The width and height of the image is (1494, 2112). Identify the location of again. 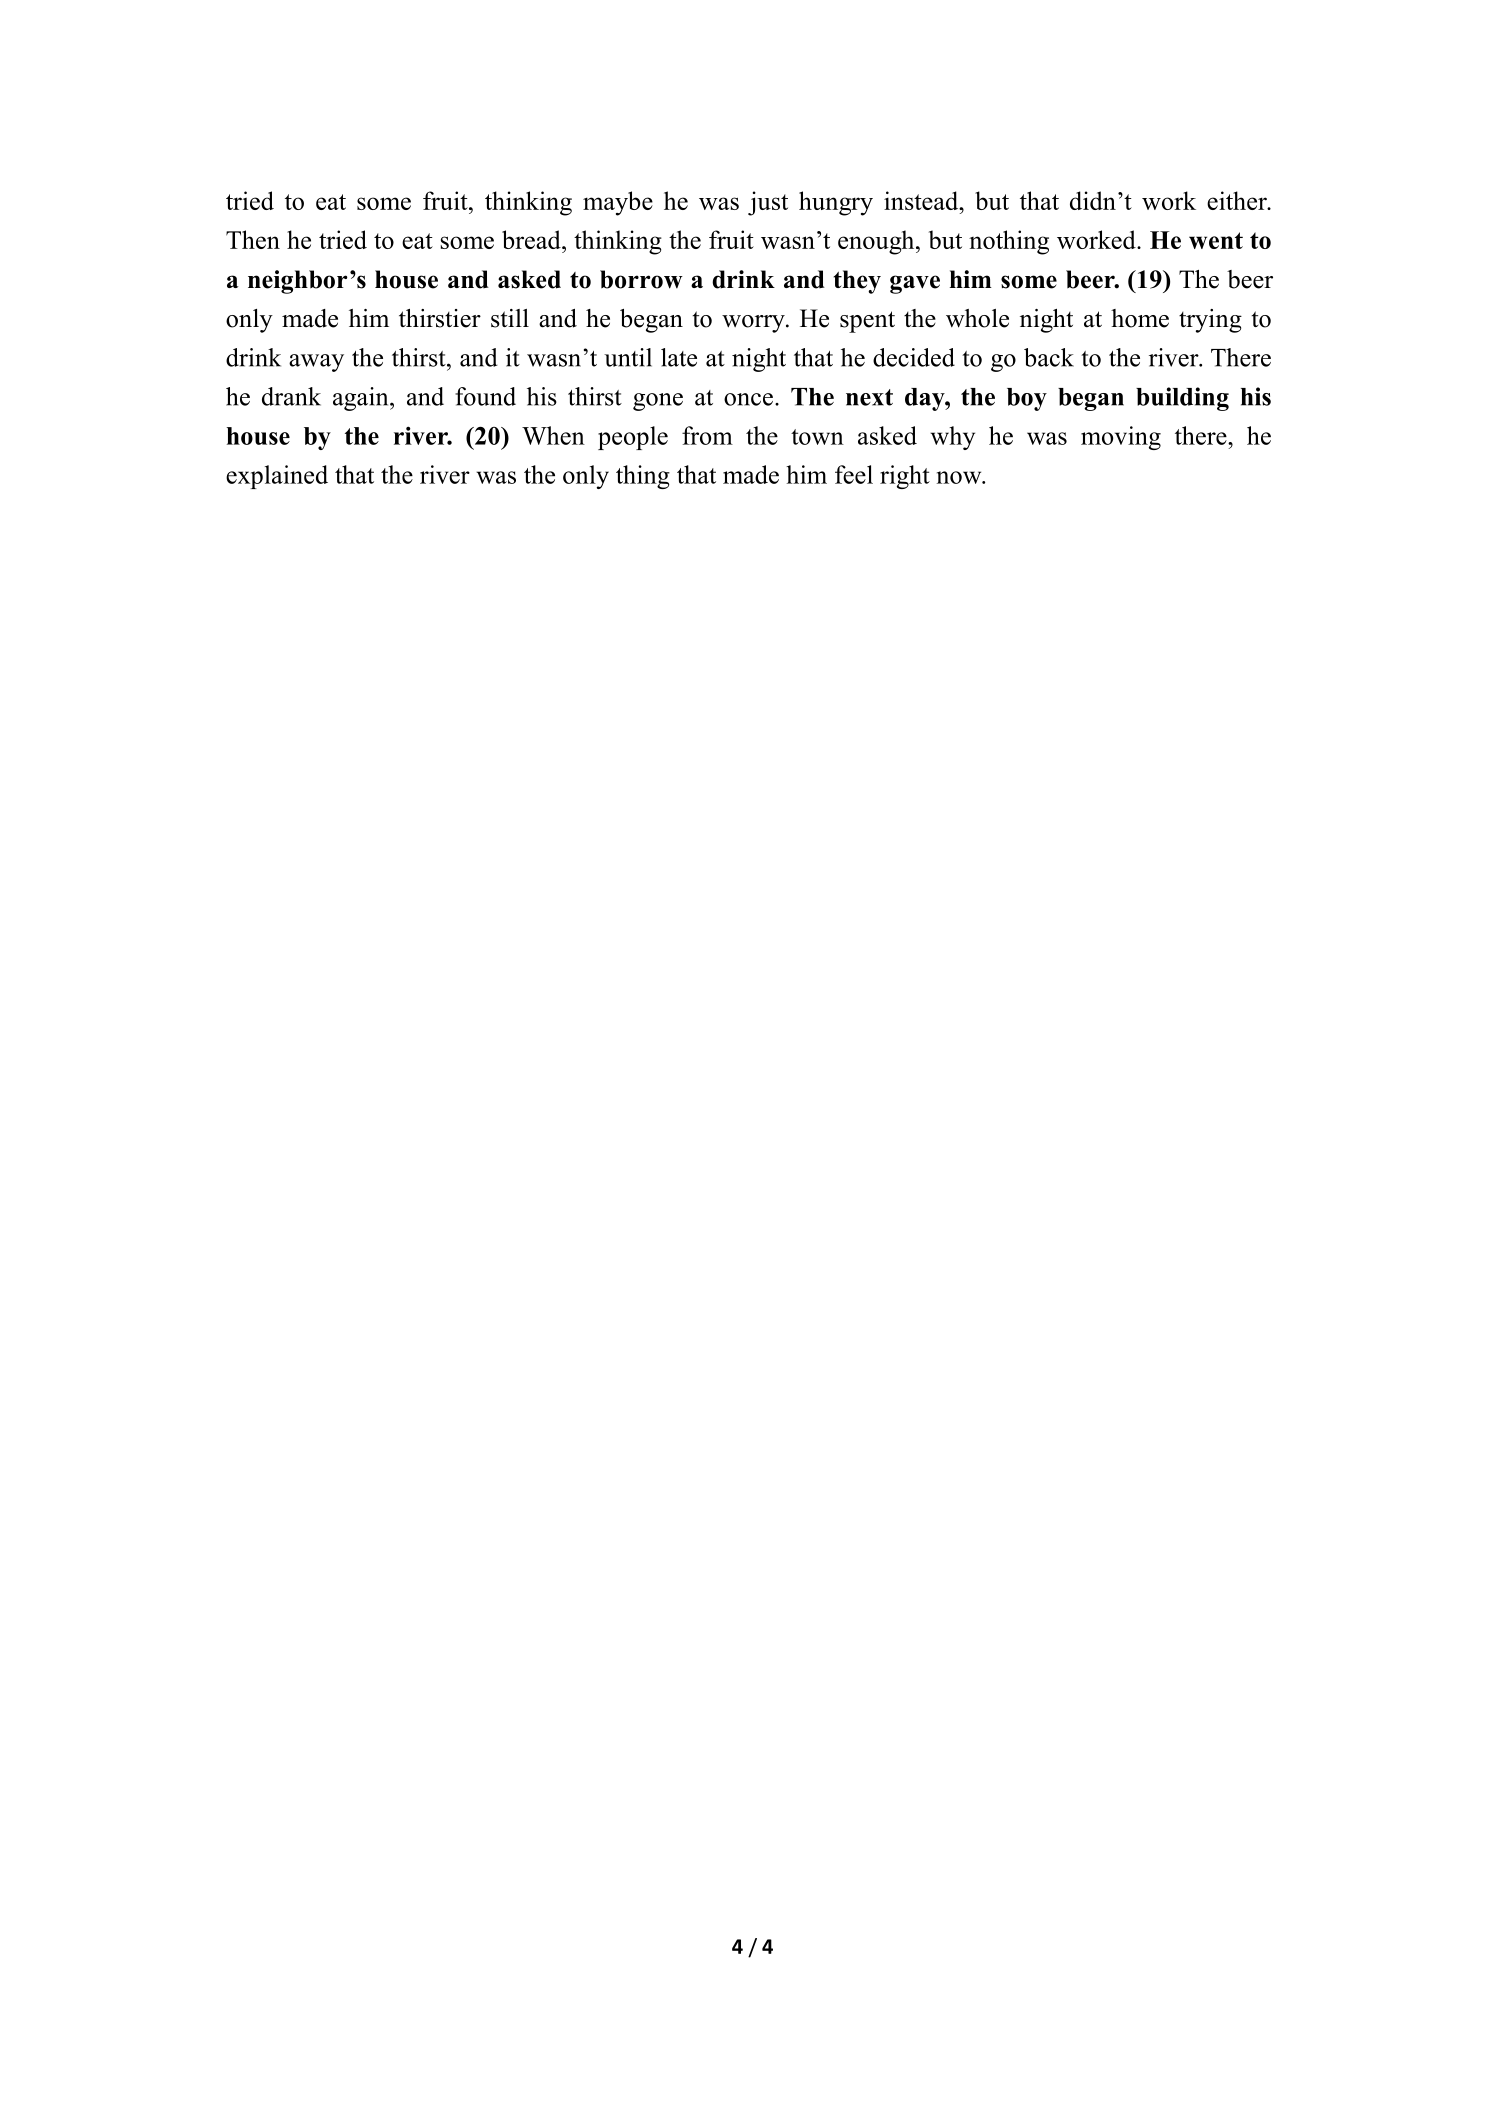
(362, 399).
